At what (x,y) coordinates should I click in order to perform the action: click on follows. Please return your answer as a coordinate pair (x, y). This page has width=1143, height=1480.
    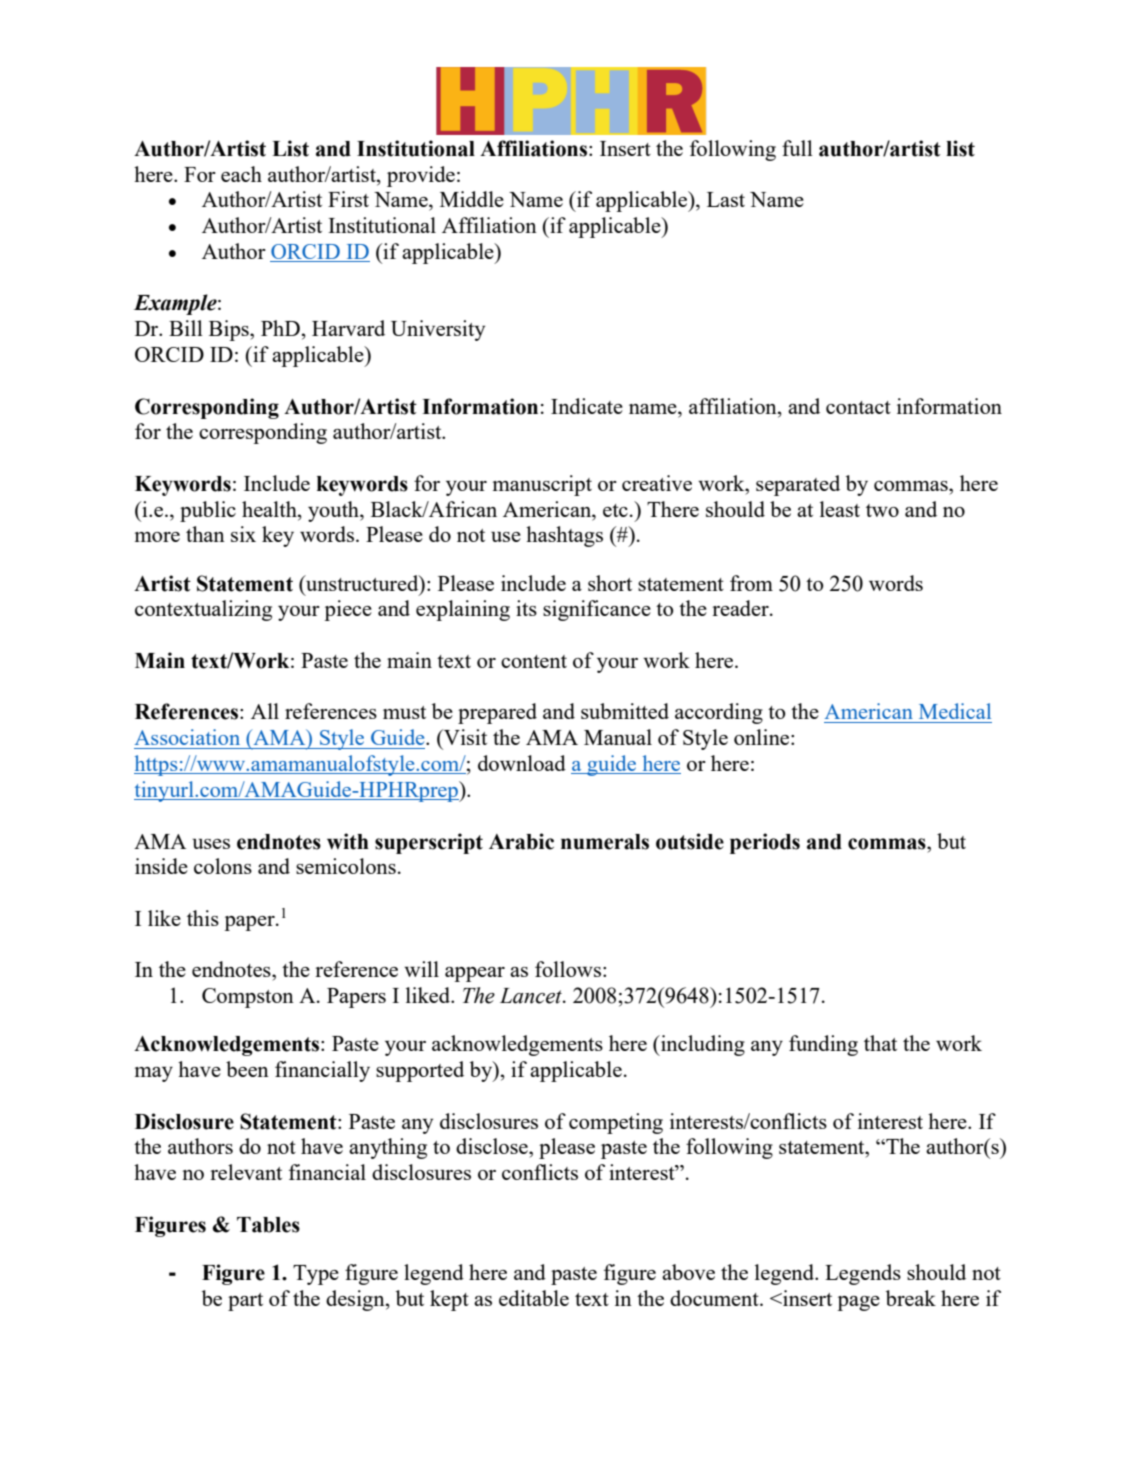
    Looking at the image, I should click on (568, 969).
